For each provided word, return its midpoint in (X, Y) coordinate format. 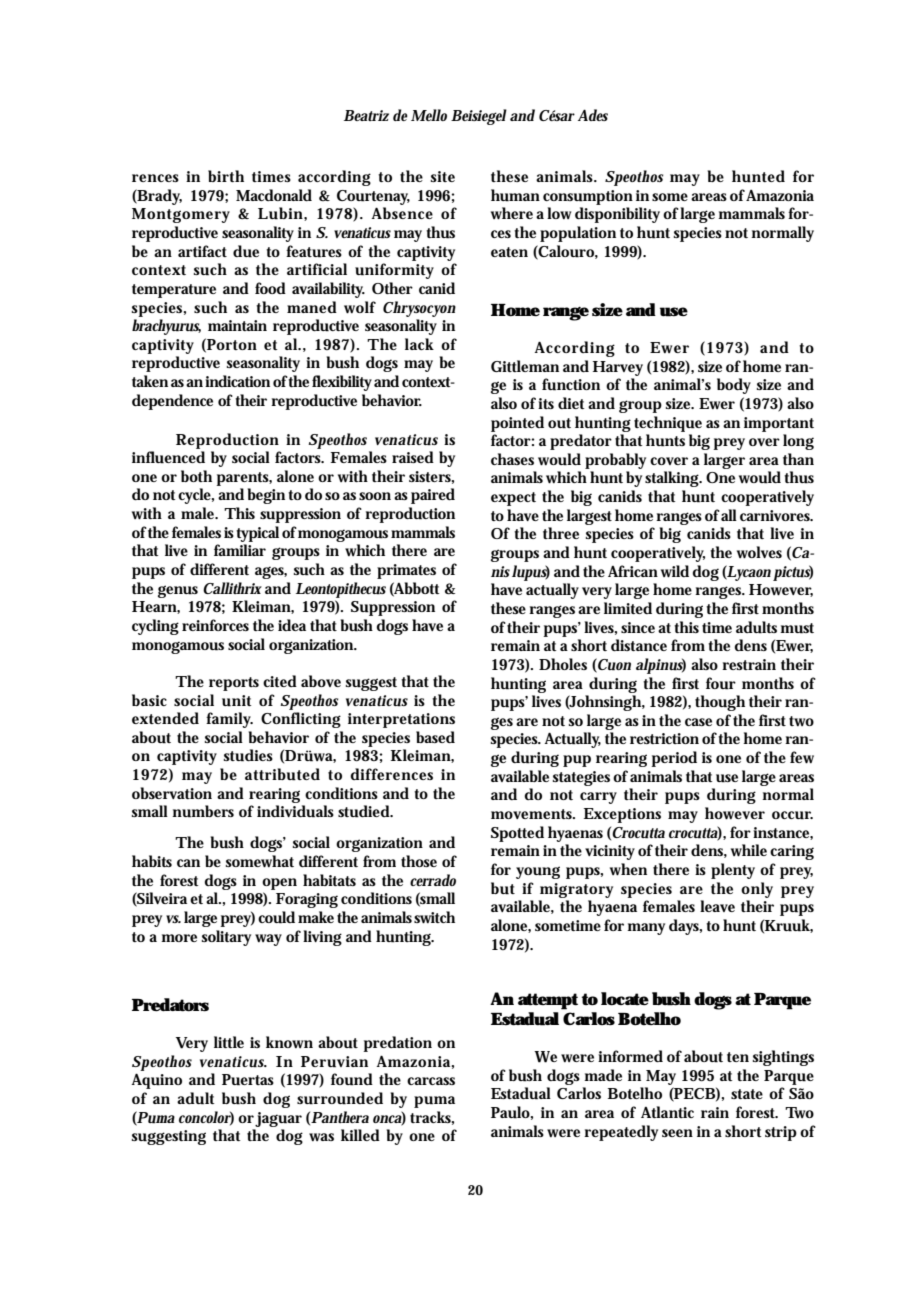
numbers (203, 811)
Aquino (157, 1081)
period (674, 759)
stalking (673, 479)
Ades (593, 115)
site (443, 176)
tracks (432, 1118)
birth (226, 176)
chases (512, 459)
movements (533, 814)
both (196, 476)
